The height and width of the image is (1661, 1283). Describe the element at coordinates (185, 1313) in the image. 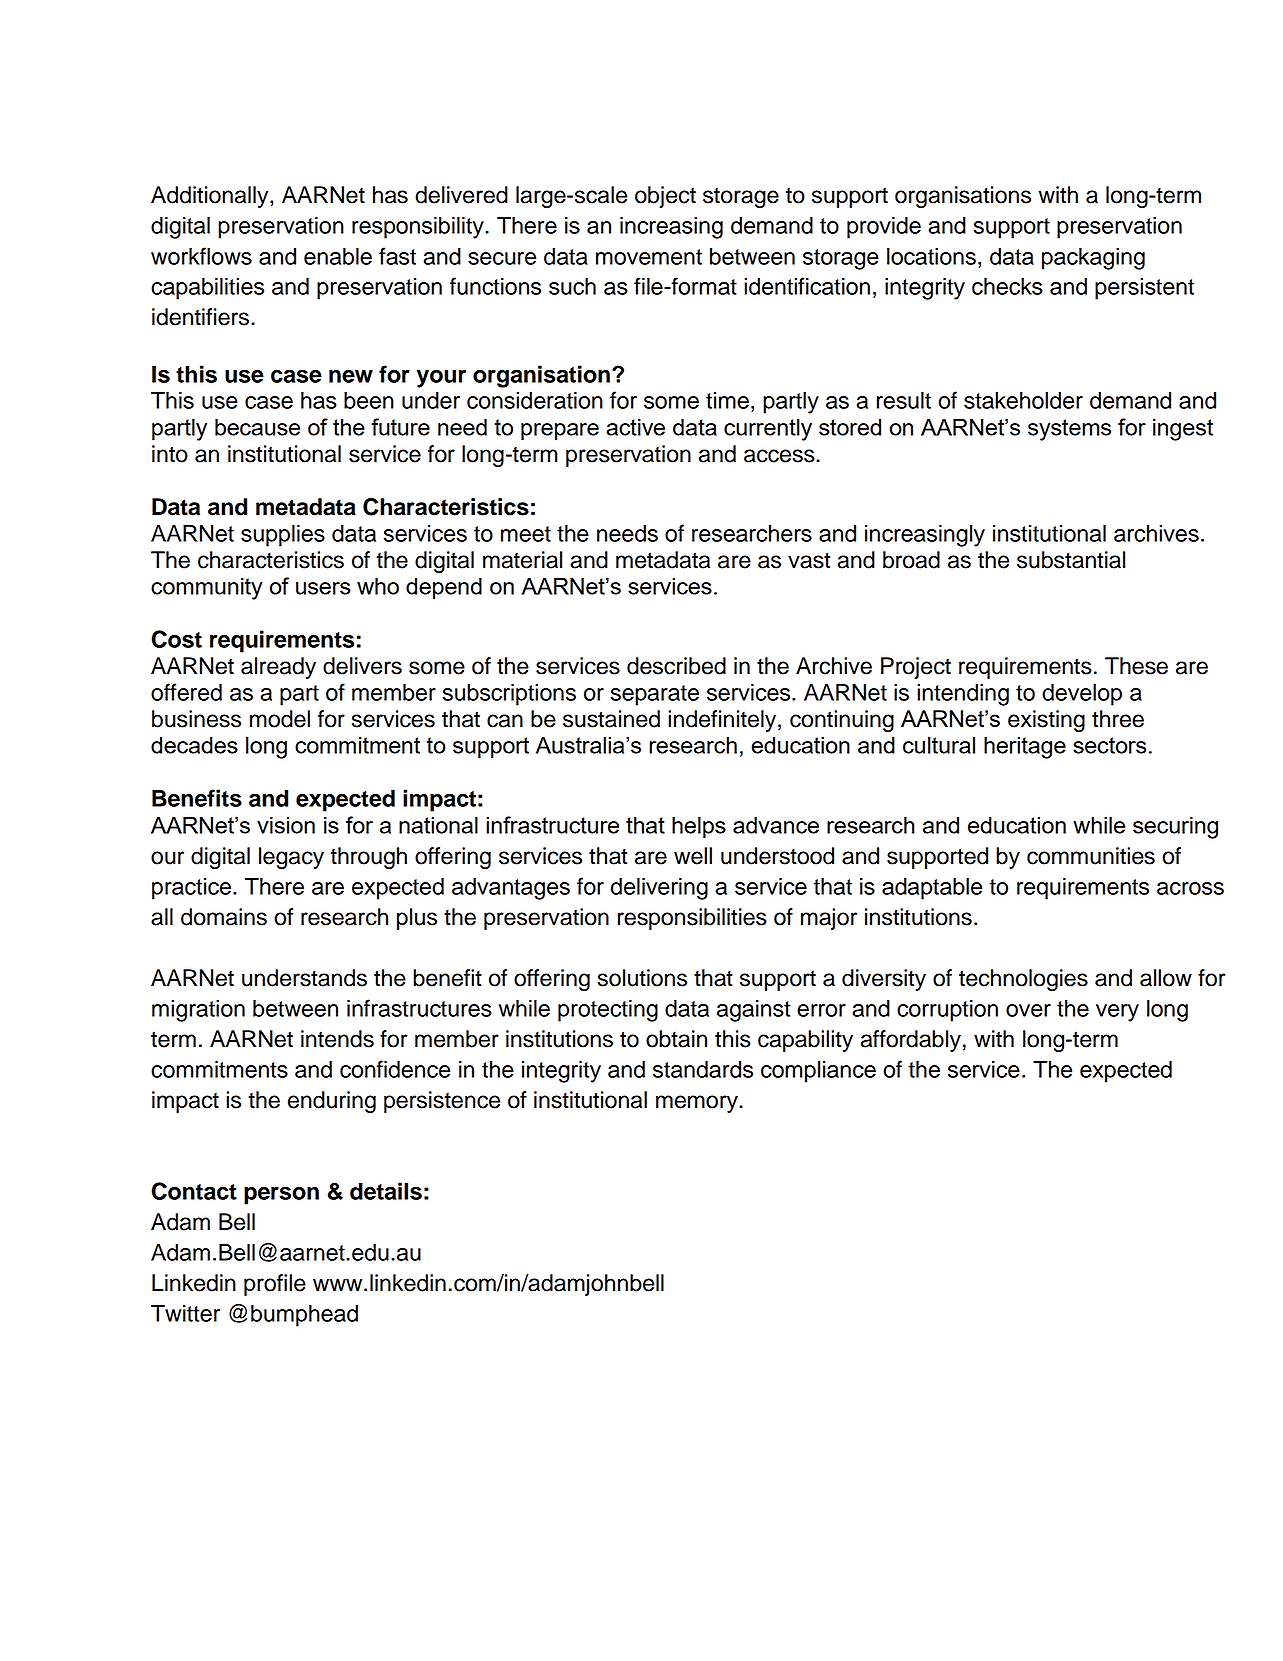

I see `Twitter` at that location.
